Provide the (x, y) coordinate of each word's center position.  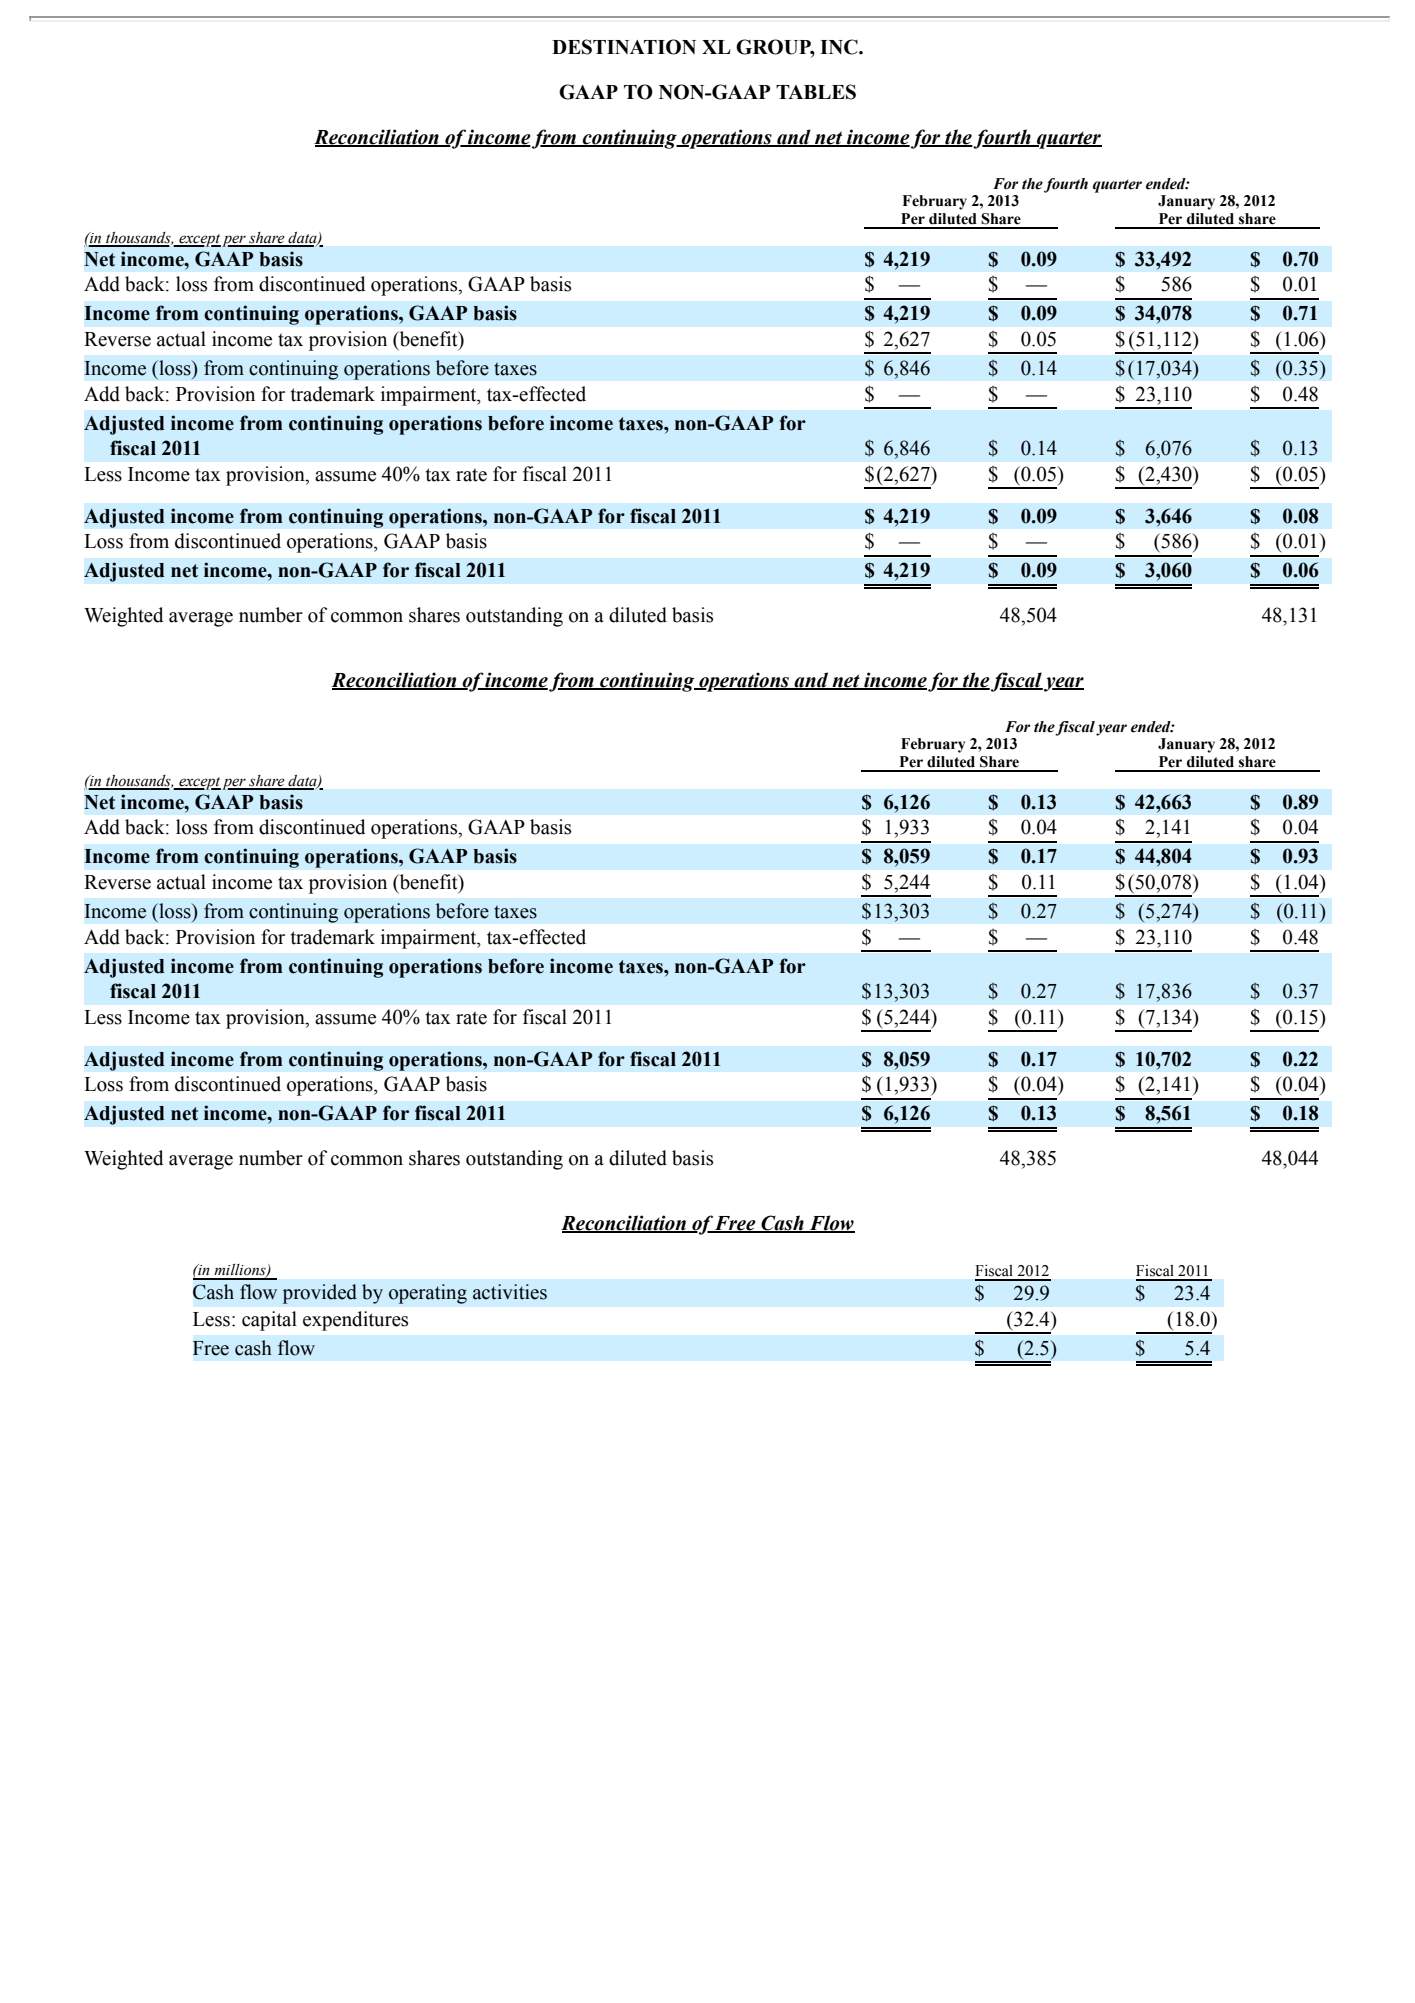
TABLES (816, 92)
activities (510, 1292)
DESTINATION (624, 47)
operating (428, 1294)
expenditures (355, 1321)
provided (320, 1294)
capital (269, 1321)
